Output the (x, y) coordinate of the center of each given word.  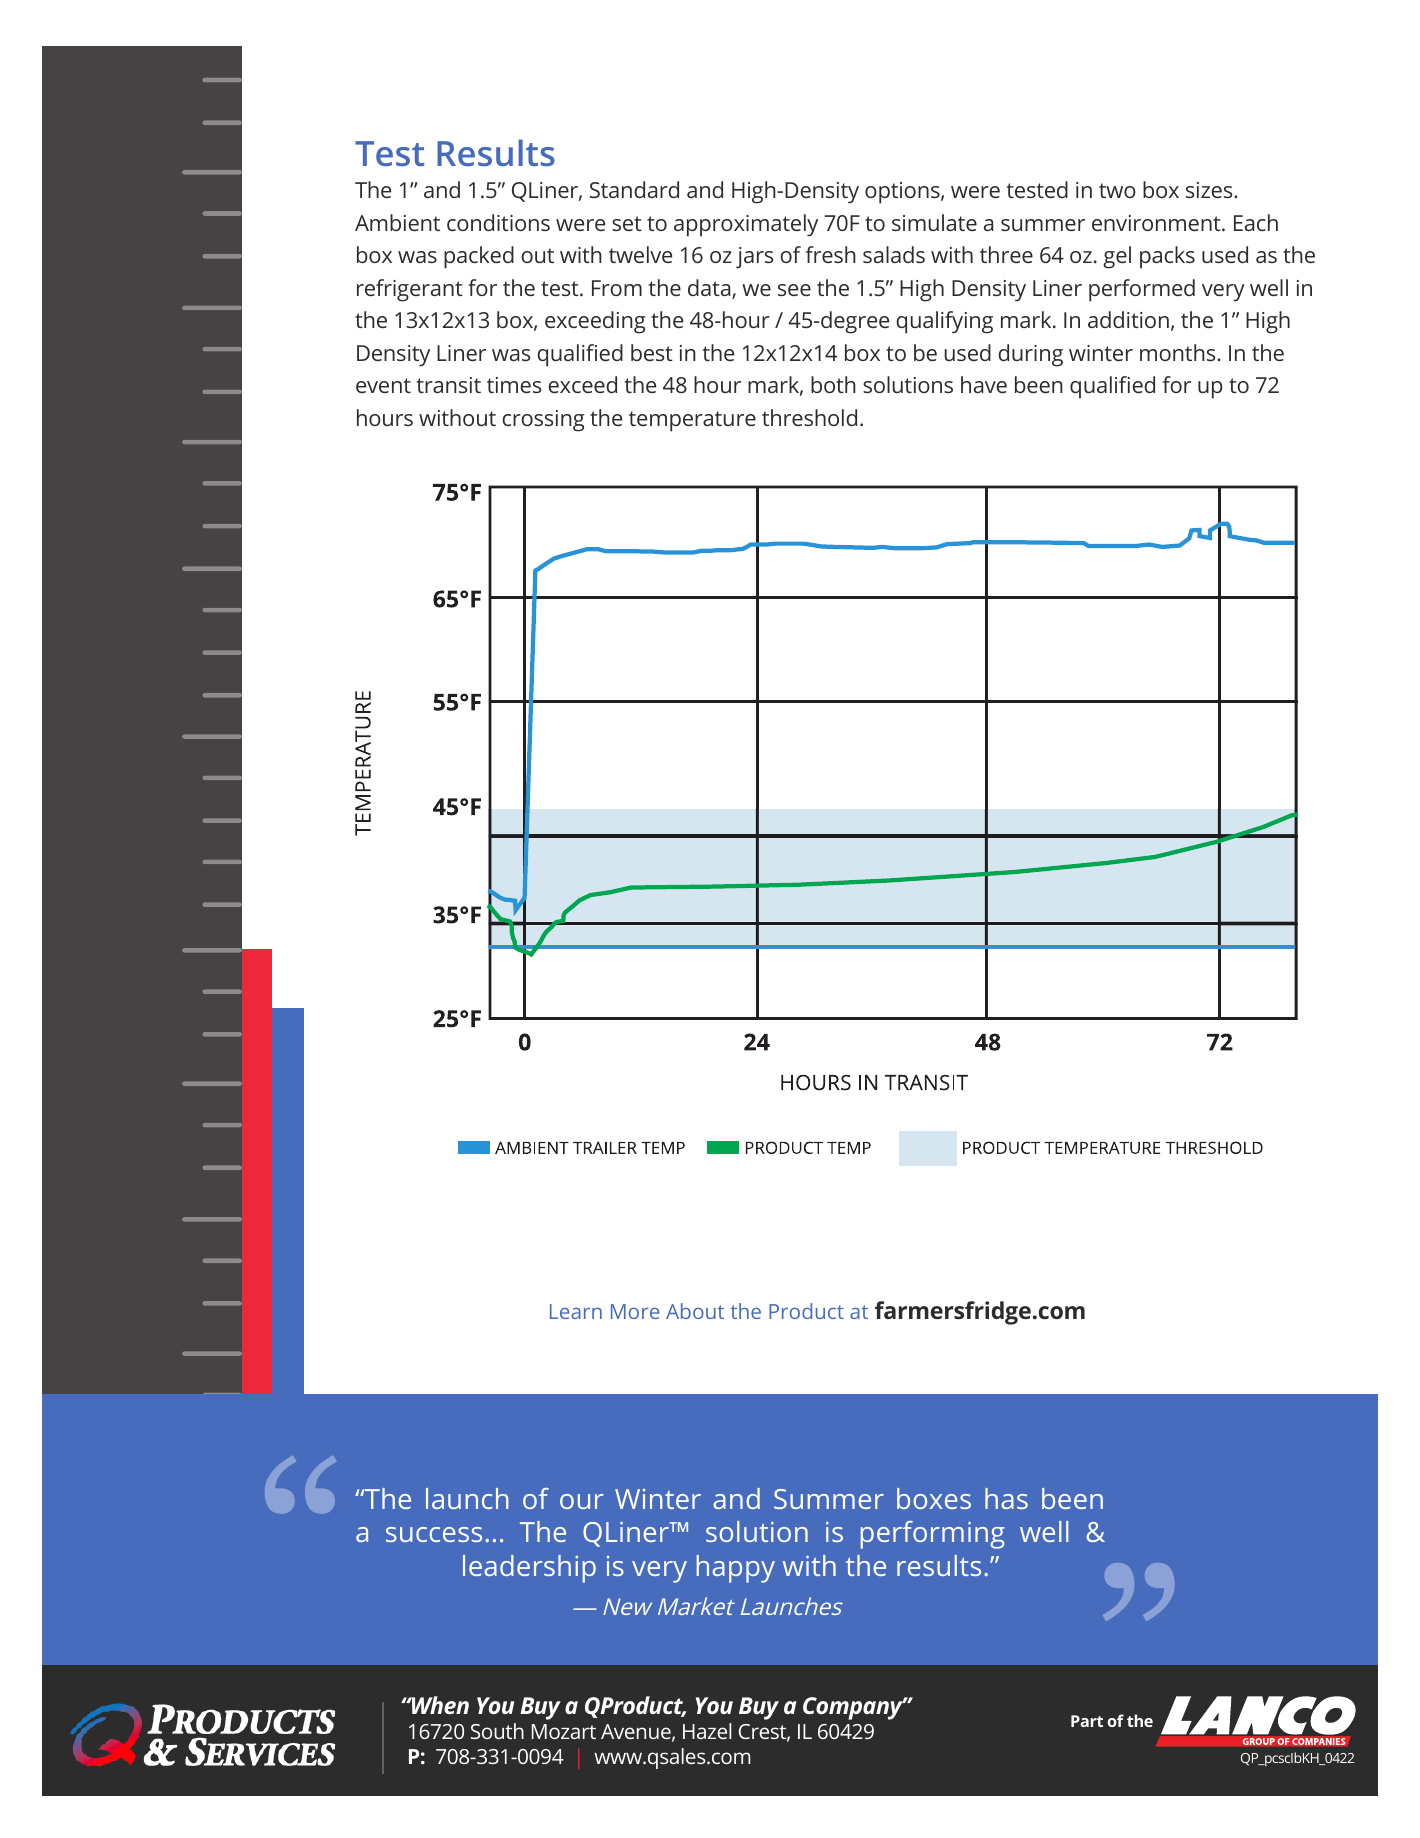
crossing (543, 421)
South (497, 1731)
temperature (692, 421)
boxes (934, 1498)
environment (1157, 223)
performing (933, 1535)
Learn (576, 1311)
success (434, 1534)
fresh (830, 254)
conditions (498, 222)
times (514, 385)
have (984, 384)
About (695, 1311)
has (1006, 1498)
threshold (809, 417)
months (1179, 352)
